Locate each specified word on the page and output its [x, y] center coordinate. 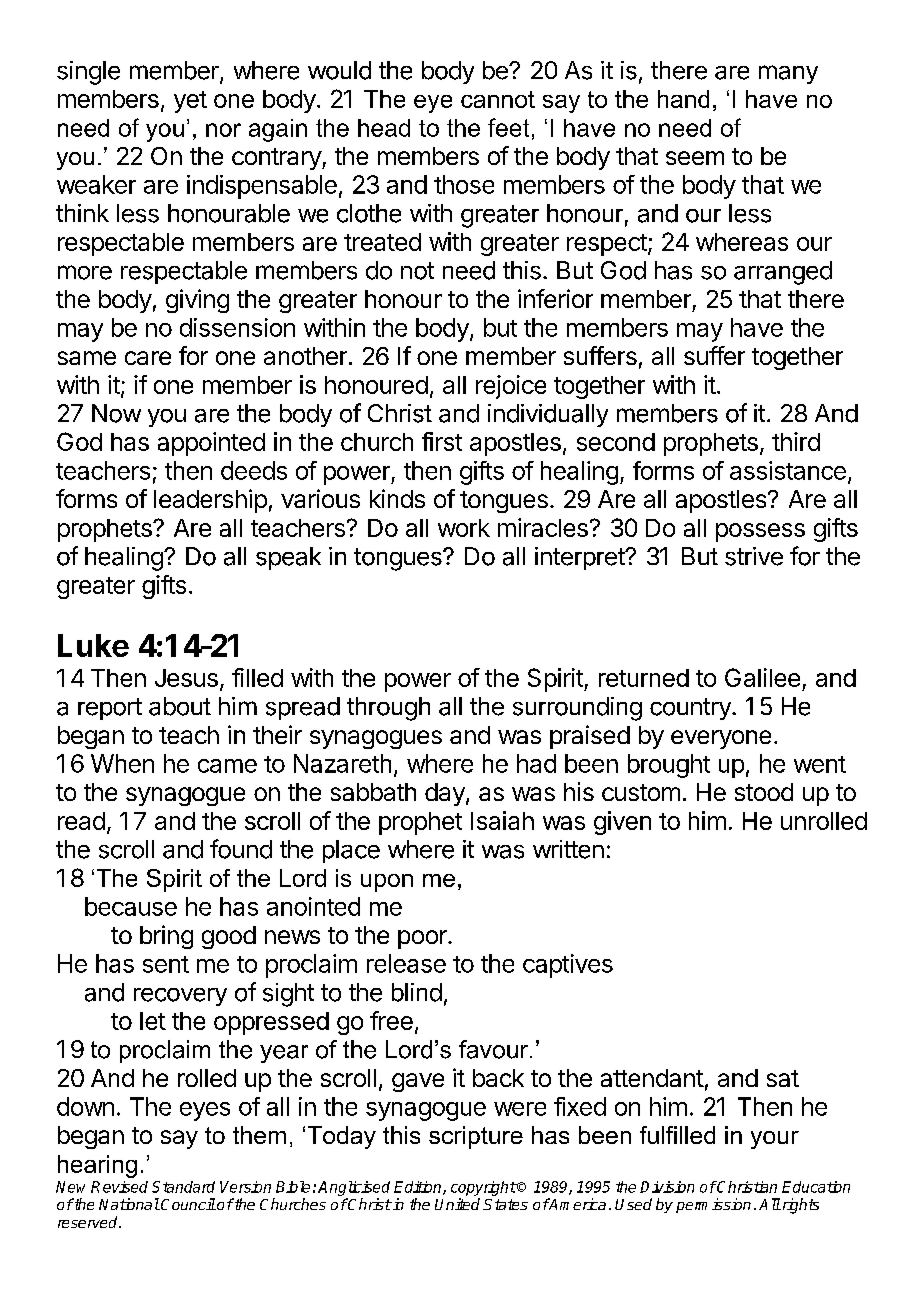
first [442, 441]
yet [190, 102]
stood [764, 792]
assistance [788, 470]
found [241, 849]
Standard [183, 1187]
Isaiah [502, 820]
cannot [498, 99]
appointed [211, 444]
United [457, 1204]
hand [683, 99]
